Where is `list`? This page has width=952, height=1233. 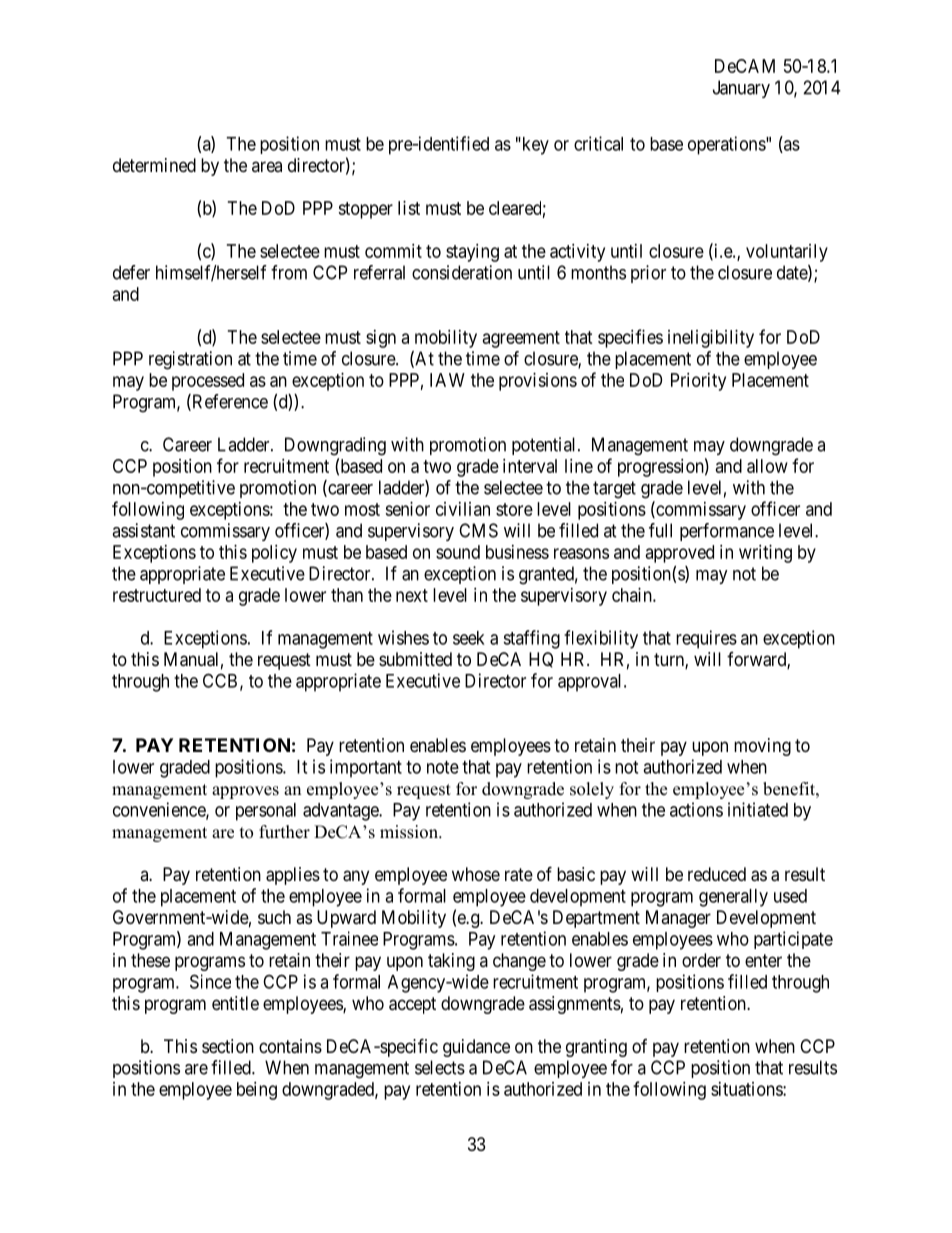 list is located at coordinates (409, 208).
